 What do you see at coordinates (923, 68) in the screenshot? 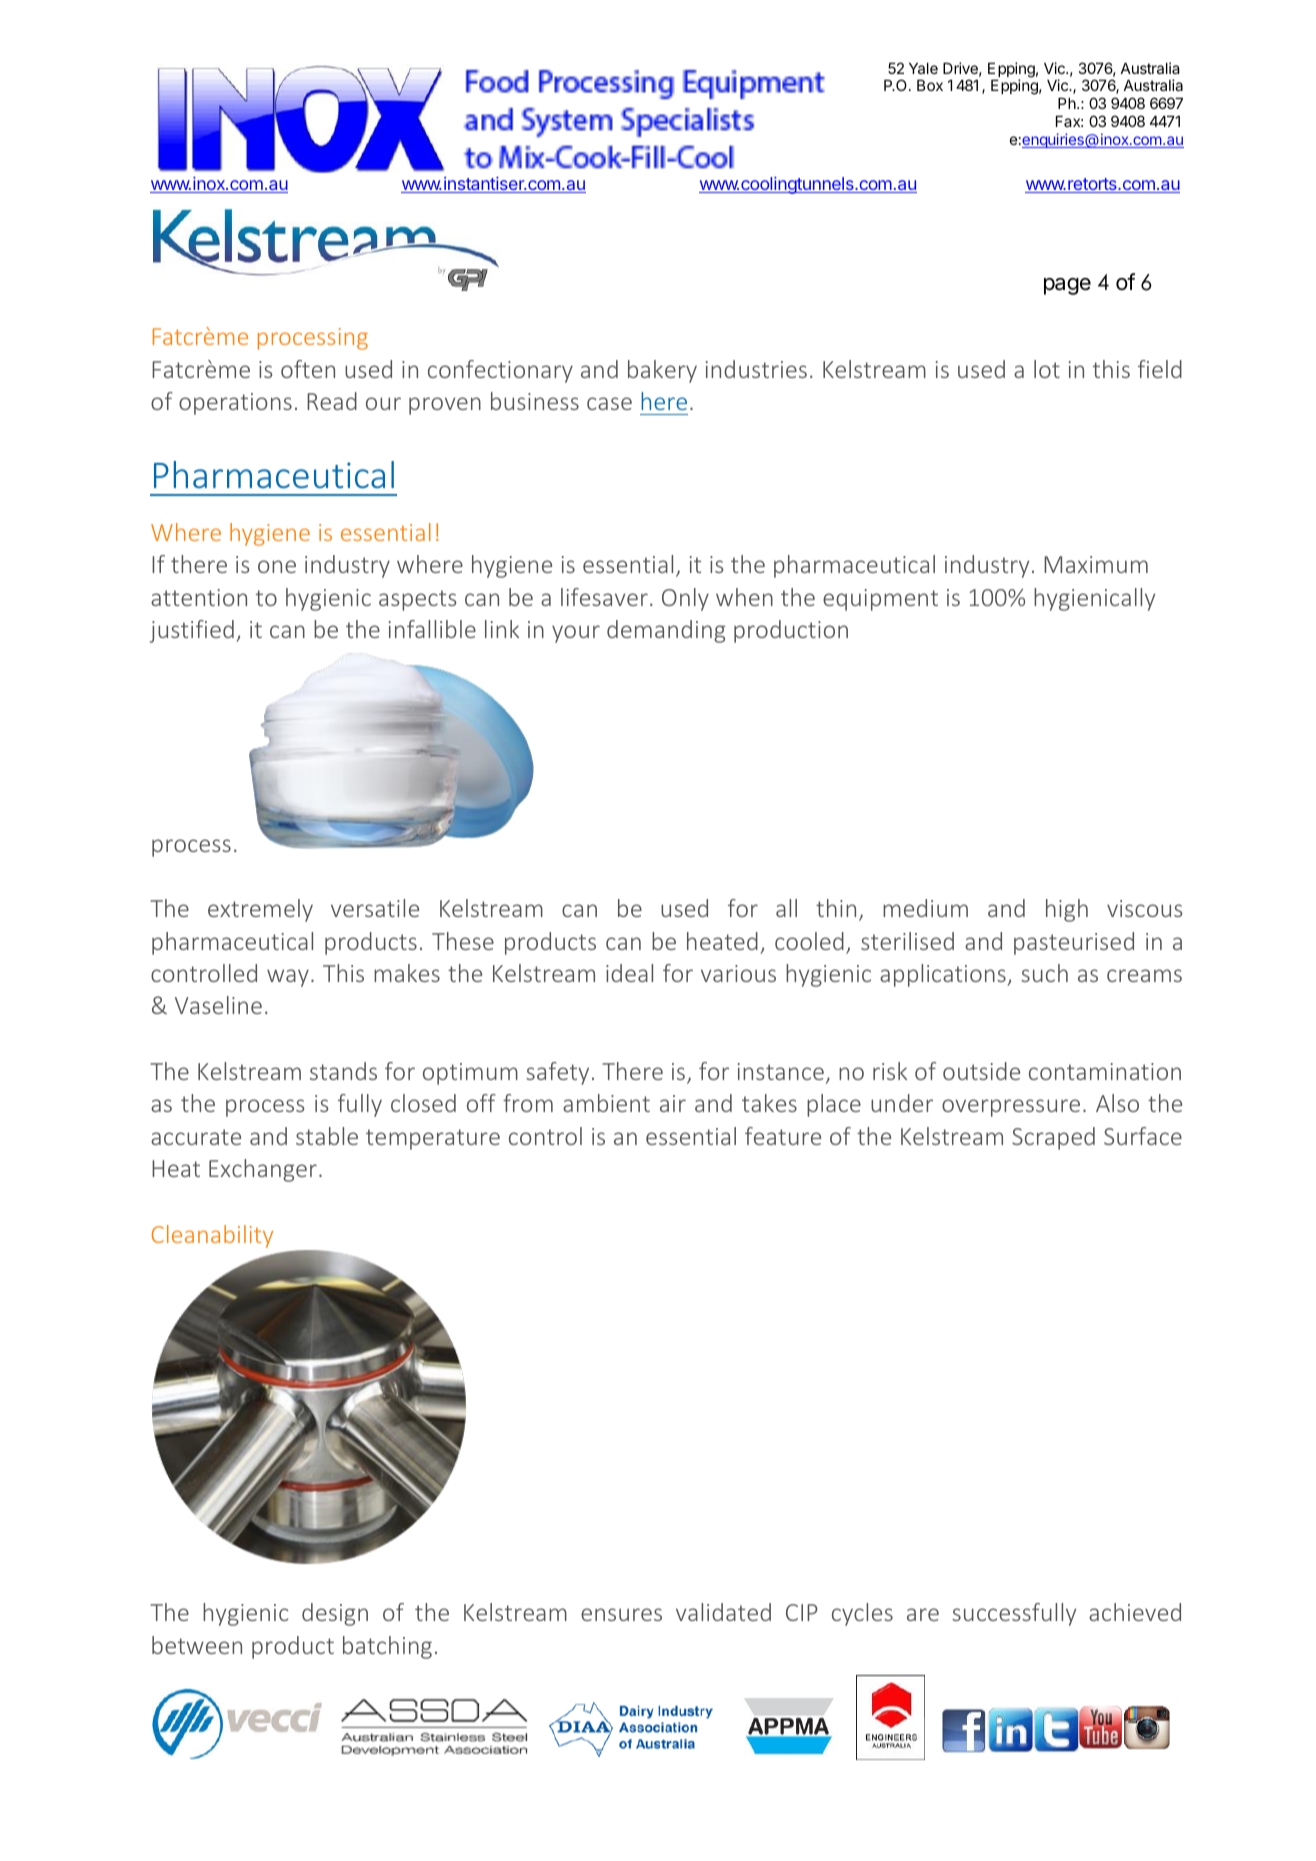
I see `Yale` at bounding box center [923, 68].
